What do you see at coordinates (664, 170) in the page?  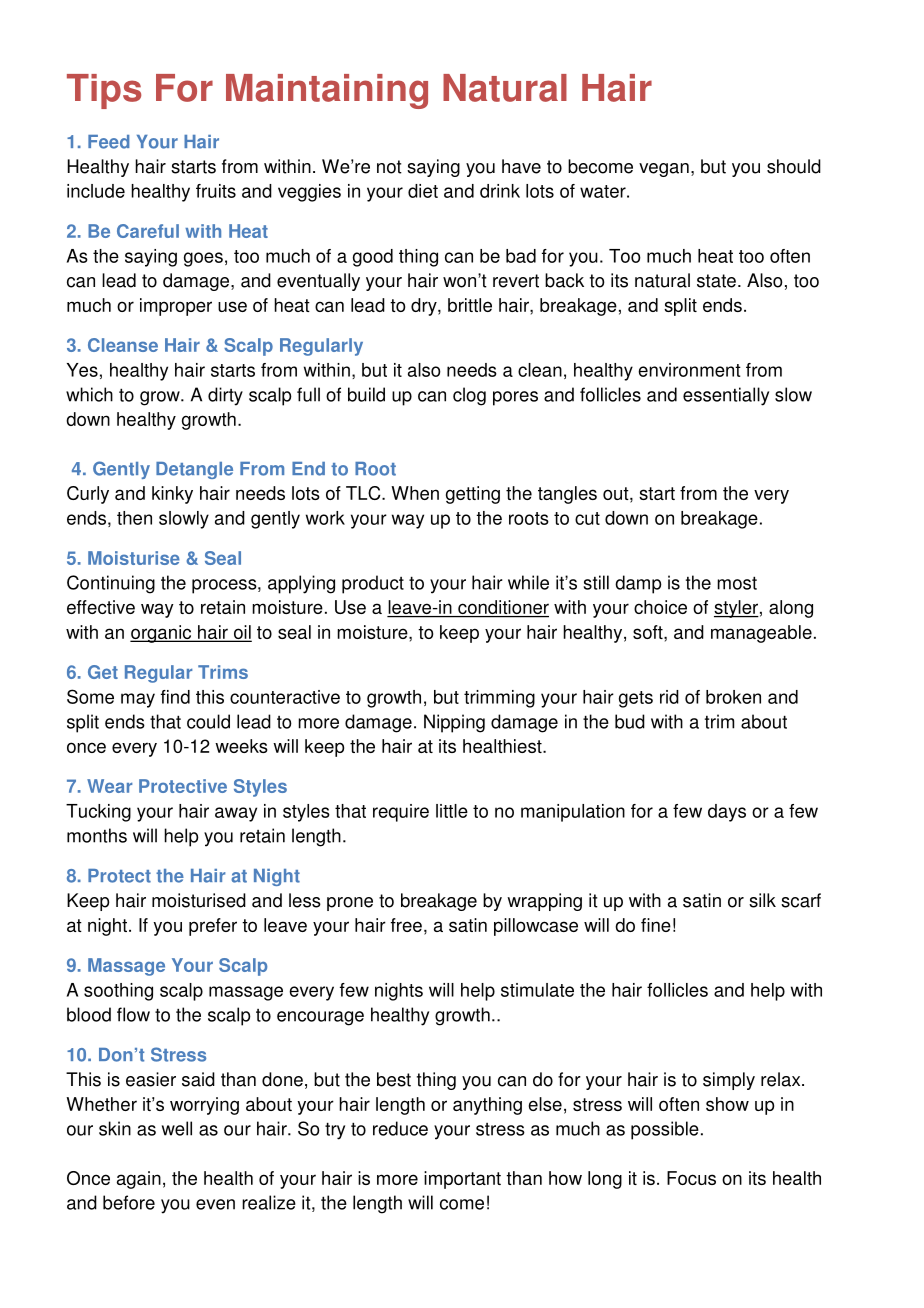 I see `vegan` at bounding box center [664, 170].
